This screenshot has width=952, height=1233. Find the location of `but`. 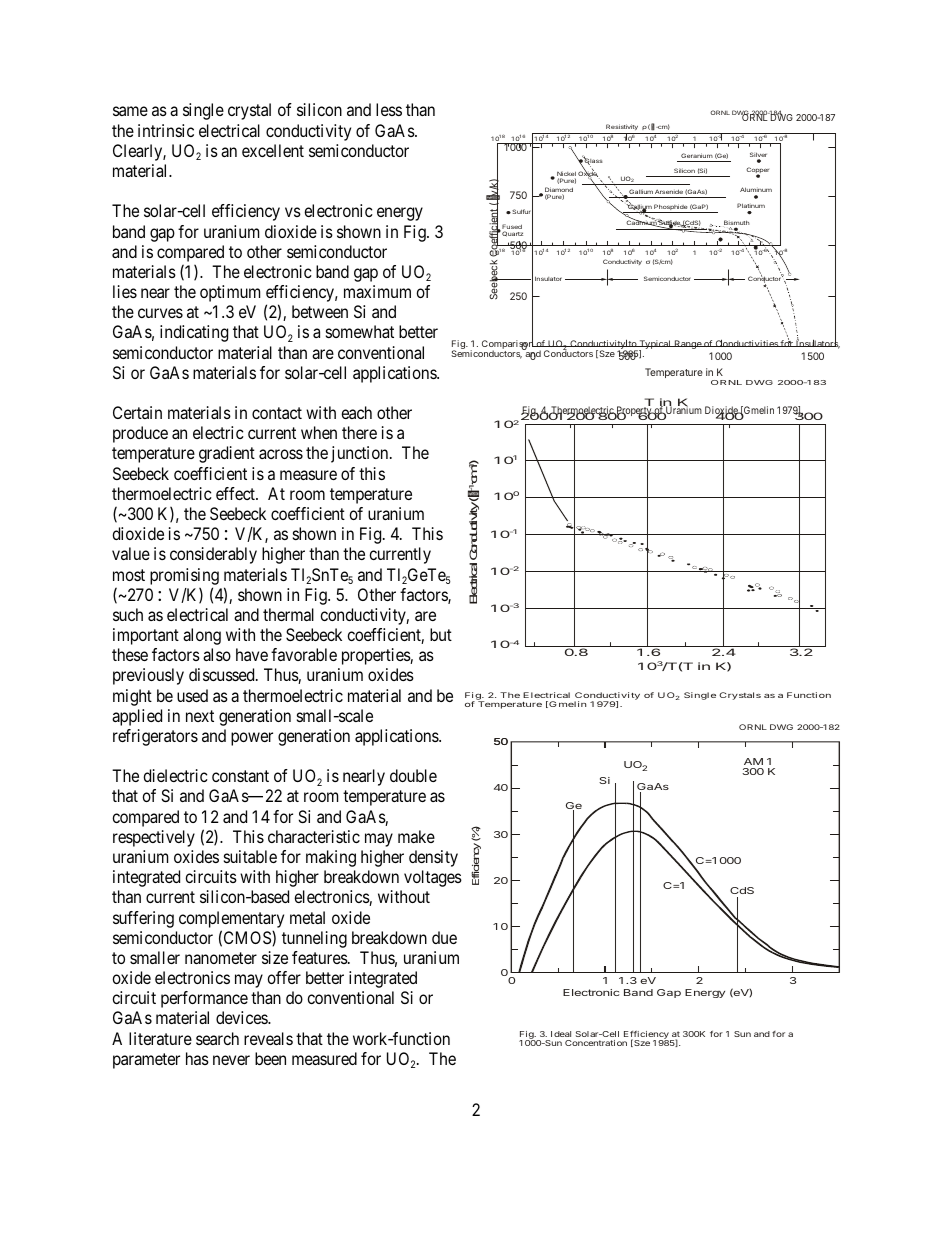

but is located at coordinates (441, 634).
